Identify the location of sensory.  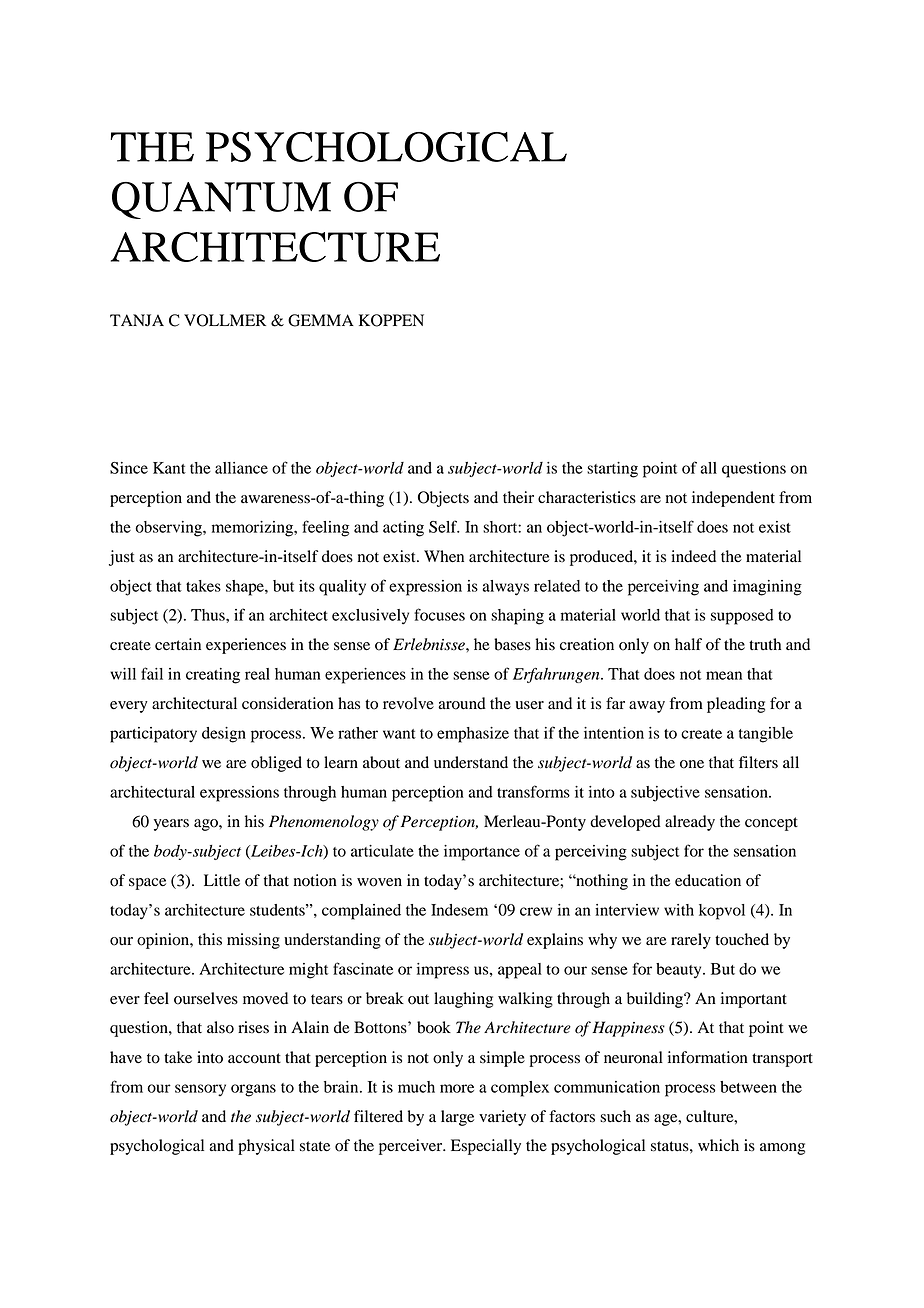
(200, 1090).
